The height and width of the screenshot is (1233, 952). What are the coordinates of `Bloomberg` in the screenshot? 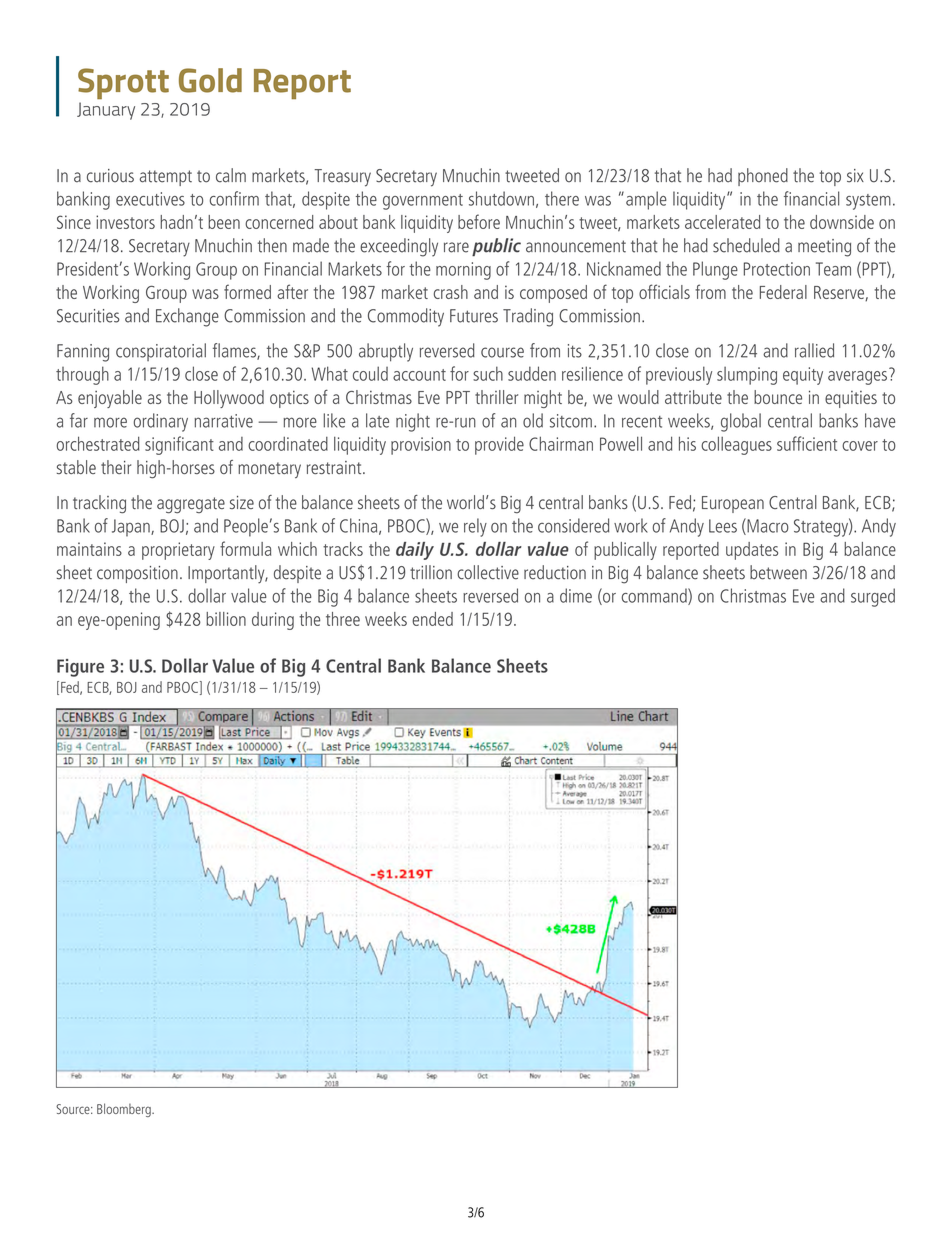 It's located at (125, 1110).
